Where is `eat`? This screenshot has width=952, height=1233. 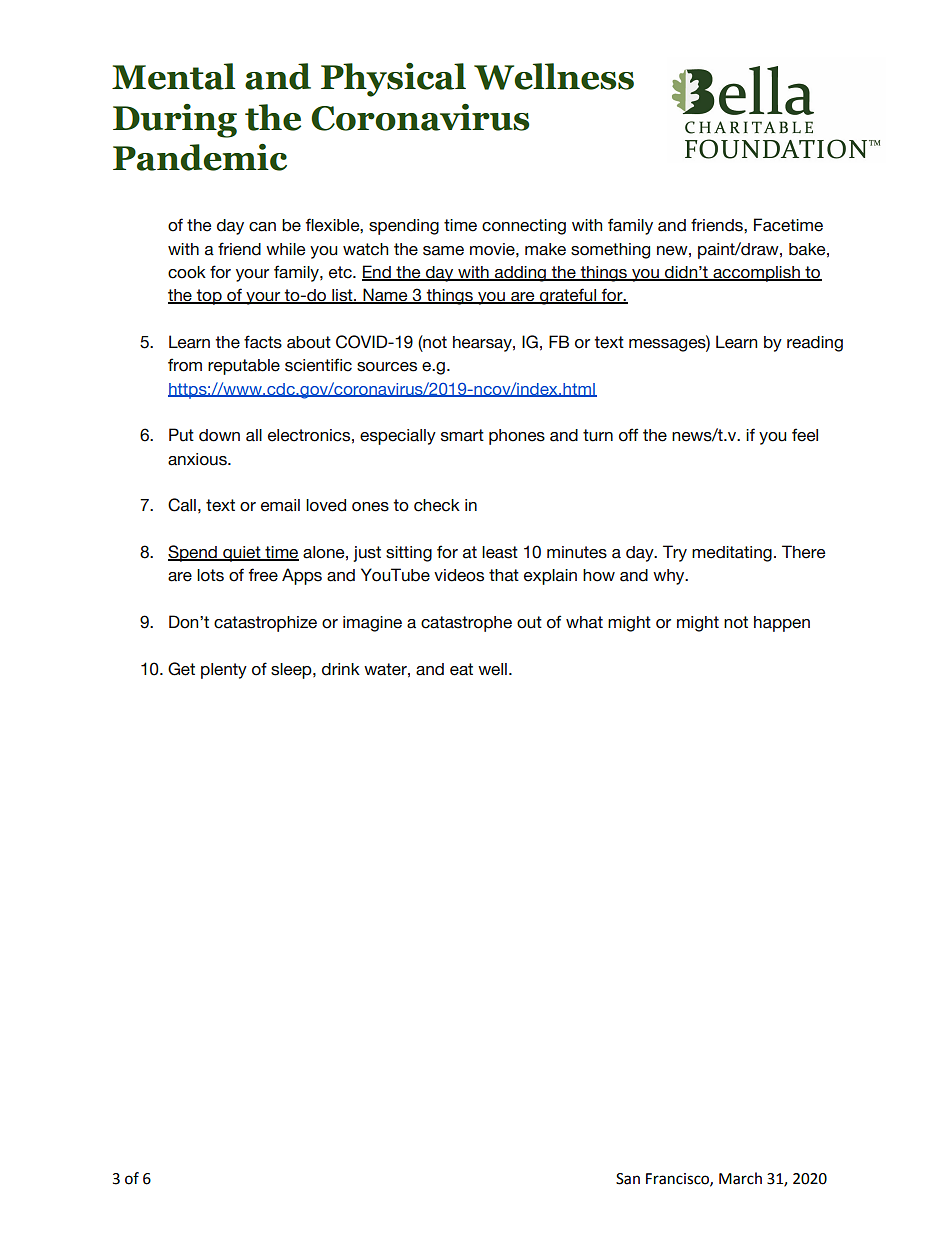 eat is located at coordinates (461, 669).
